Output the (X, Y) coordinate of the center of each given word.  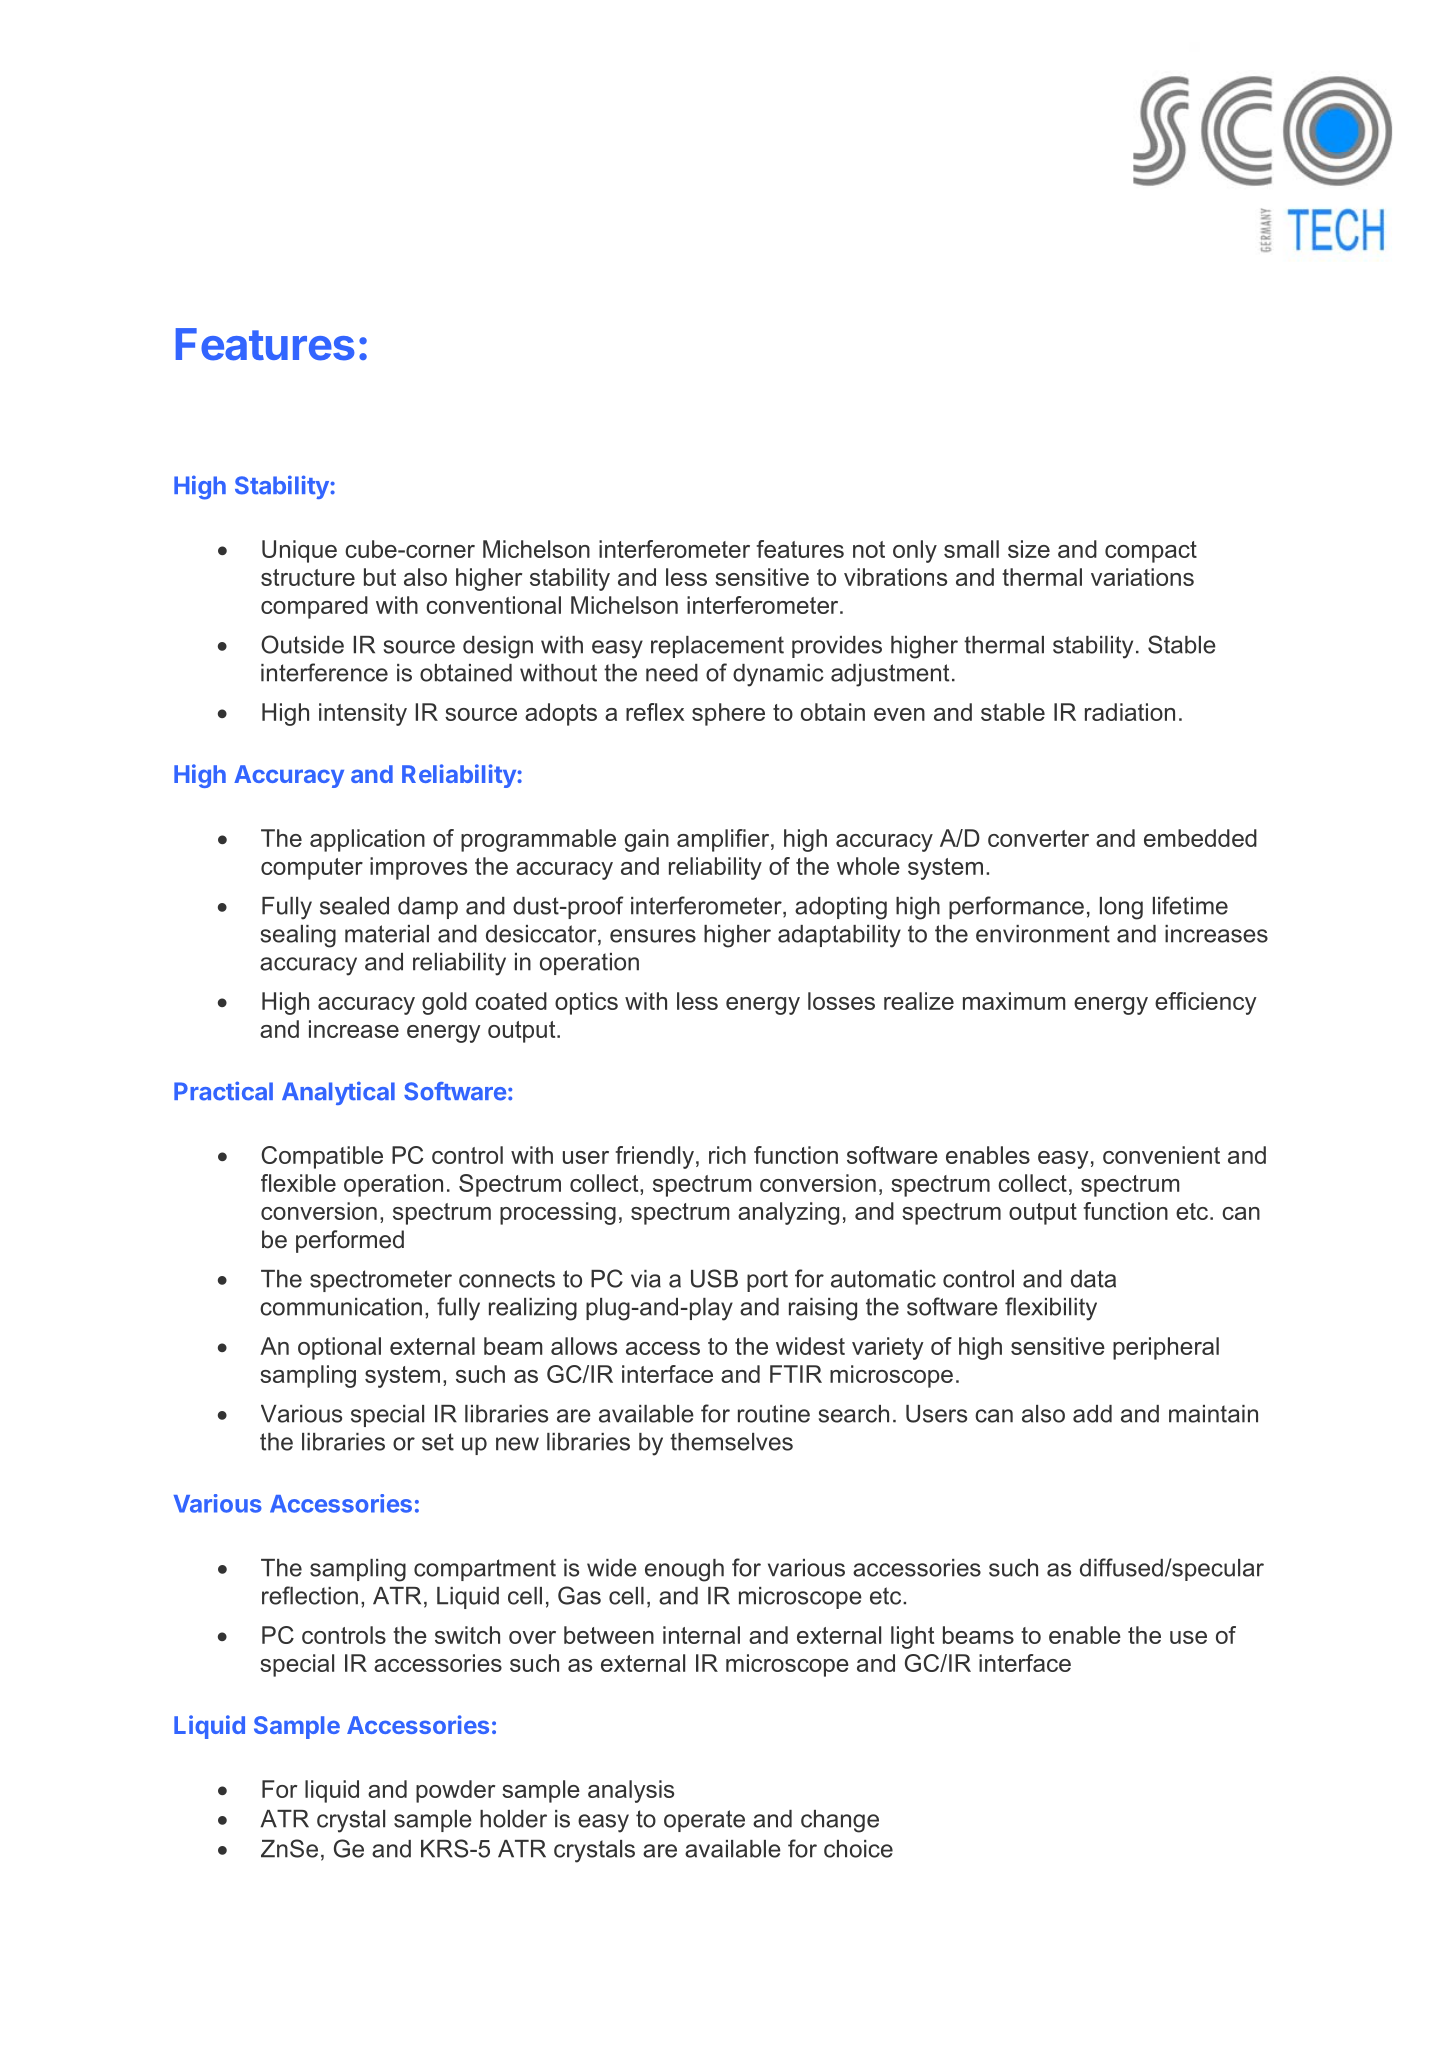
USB (714, 1278)
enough (684, 1570)
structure (308, 577)
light (912, 1637)
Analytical (338, 1093)
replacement (717, 647)
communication (341, 1307)
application (367, 840)
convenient (1161, 1155)
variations (1142, 577)
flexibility (1051, 1309)
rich (727, 1155)
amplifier (724, 840)
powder (455, 1791)
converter (1038, 838)
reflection (310, 1595)
